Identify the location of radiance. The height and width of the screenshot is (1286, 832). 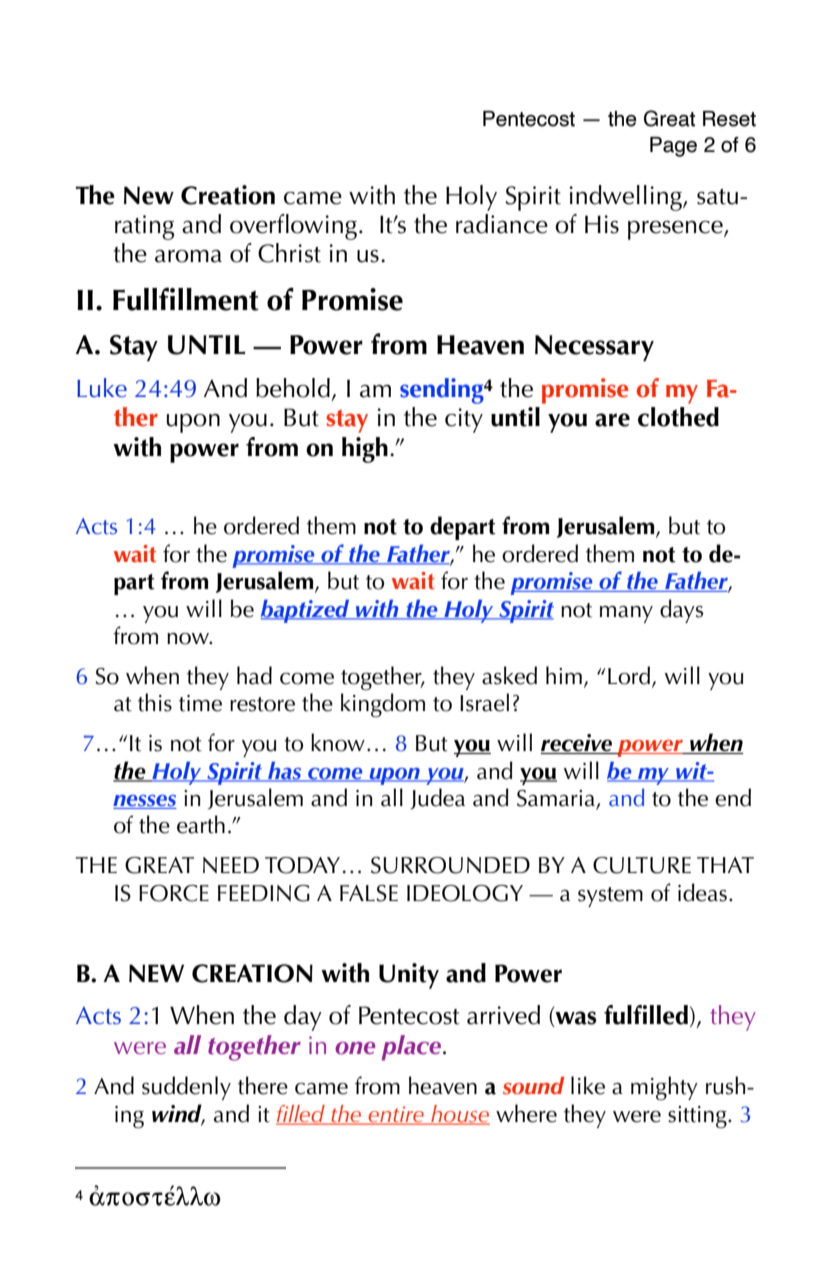
(502, 224).
